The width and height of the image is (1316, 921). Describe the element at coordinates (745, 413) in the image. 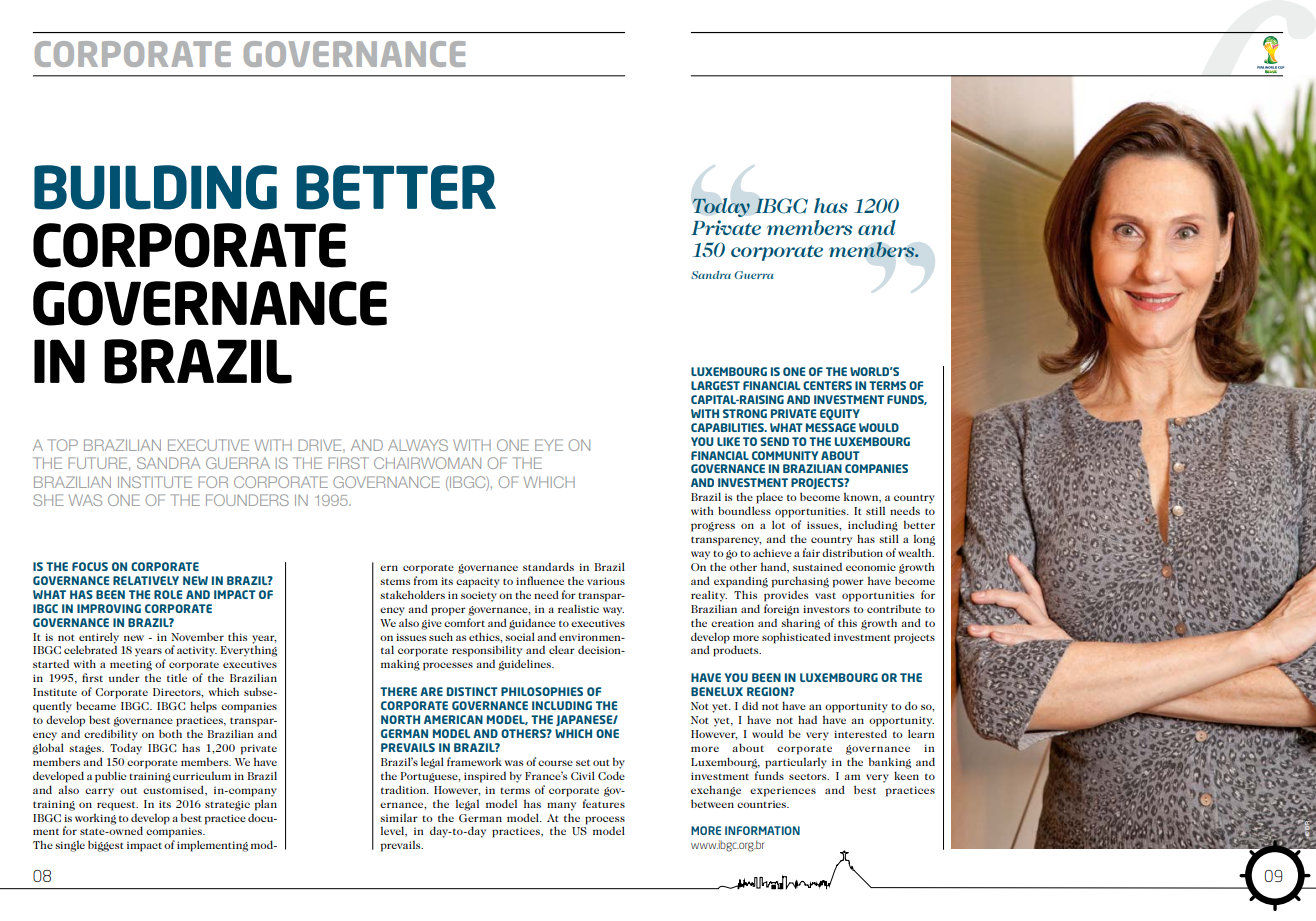

I see `strong` at that location.
